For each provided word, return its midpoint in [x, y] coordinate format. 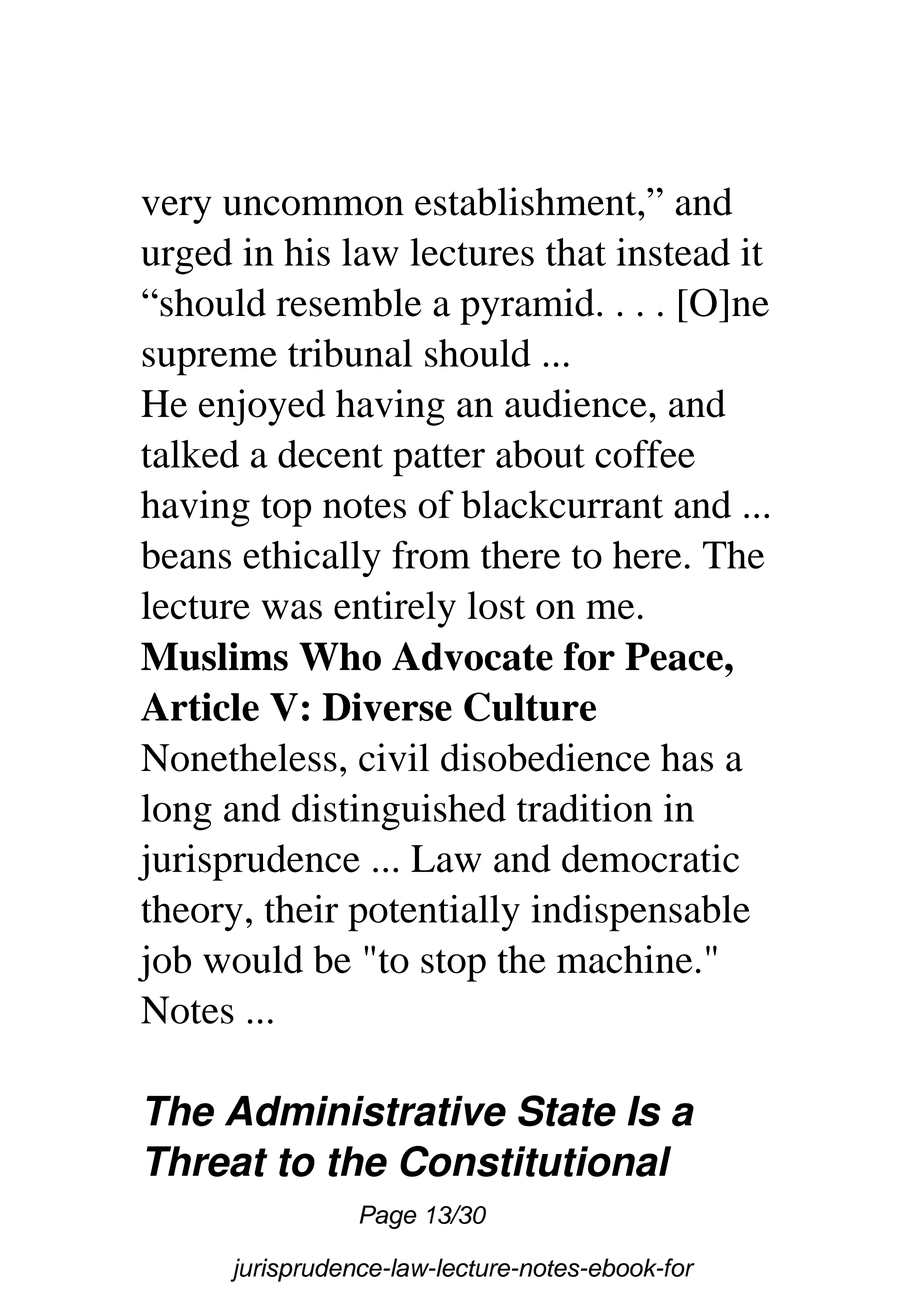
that [576, 252]
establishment [527, 201]
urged [187, 256]
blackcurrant [562, 504]
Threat [207, 1161]
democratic [650, 858]
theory [192, 913]
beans [186, 555]
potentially [434, 913]
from [431, 554]
